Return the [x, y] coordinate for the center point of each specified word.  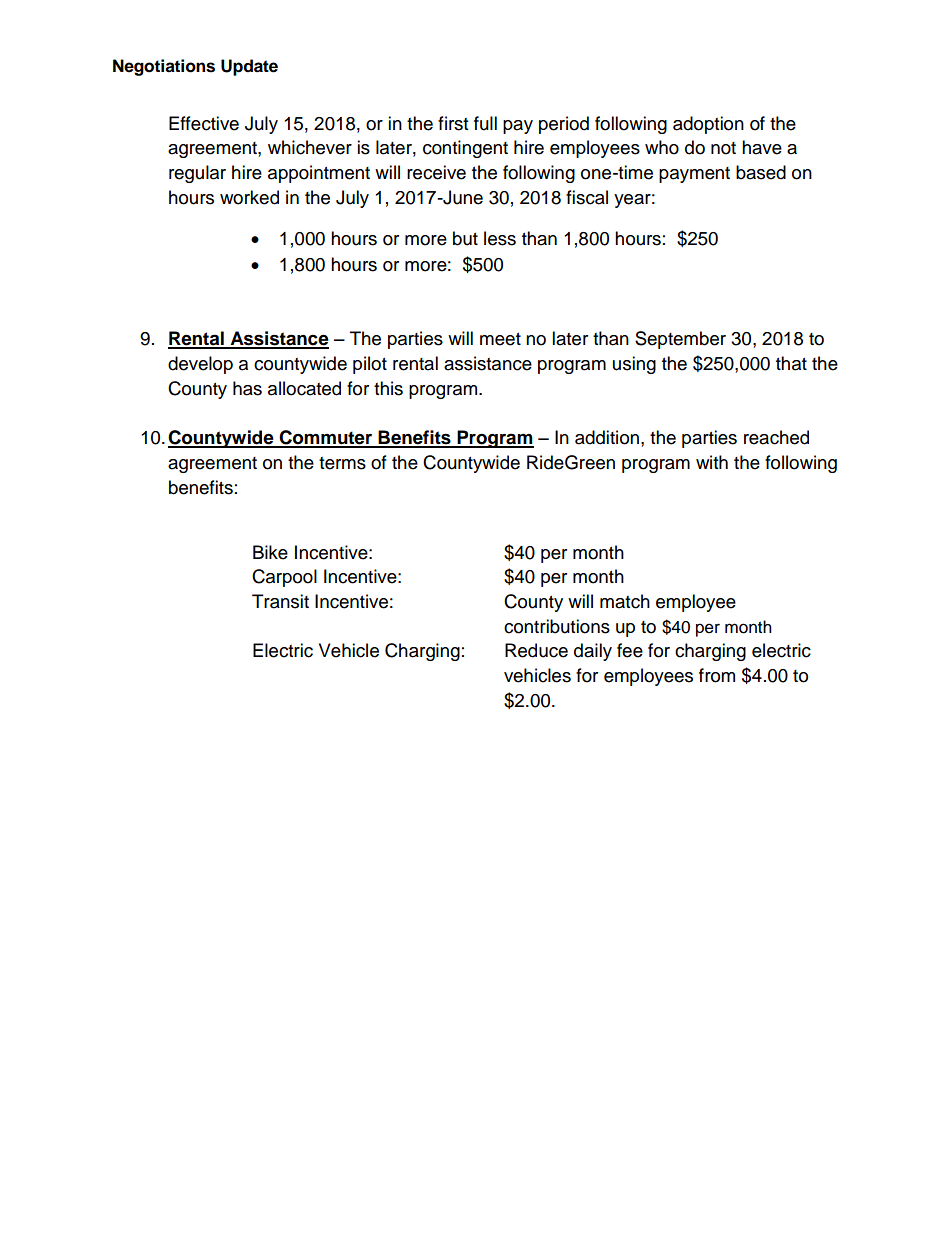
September [680, 340]
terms [342, 463]
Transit [280, 601]
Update [249, 67]
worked [249, 197]
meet [500, 339]
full [485, 123]
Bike [270, 552]
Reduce [536, 650]
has [247, 388]
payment [694, 175]
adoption [708, 125]
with [712, 462]
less [500, 238]
